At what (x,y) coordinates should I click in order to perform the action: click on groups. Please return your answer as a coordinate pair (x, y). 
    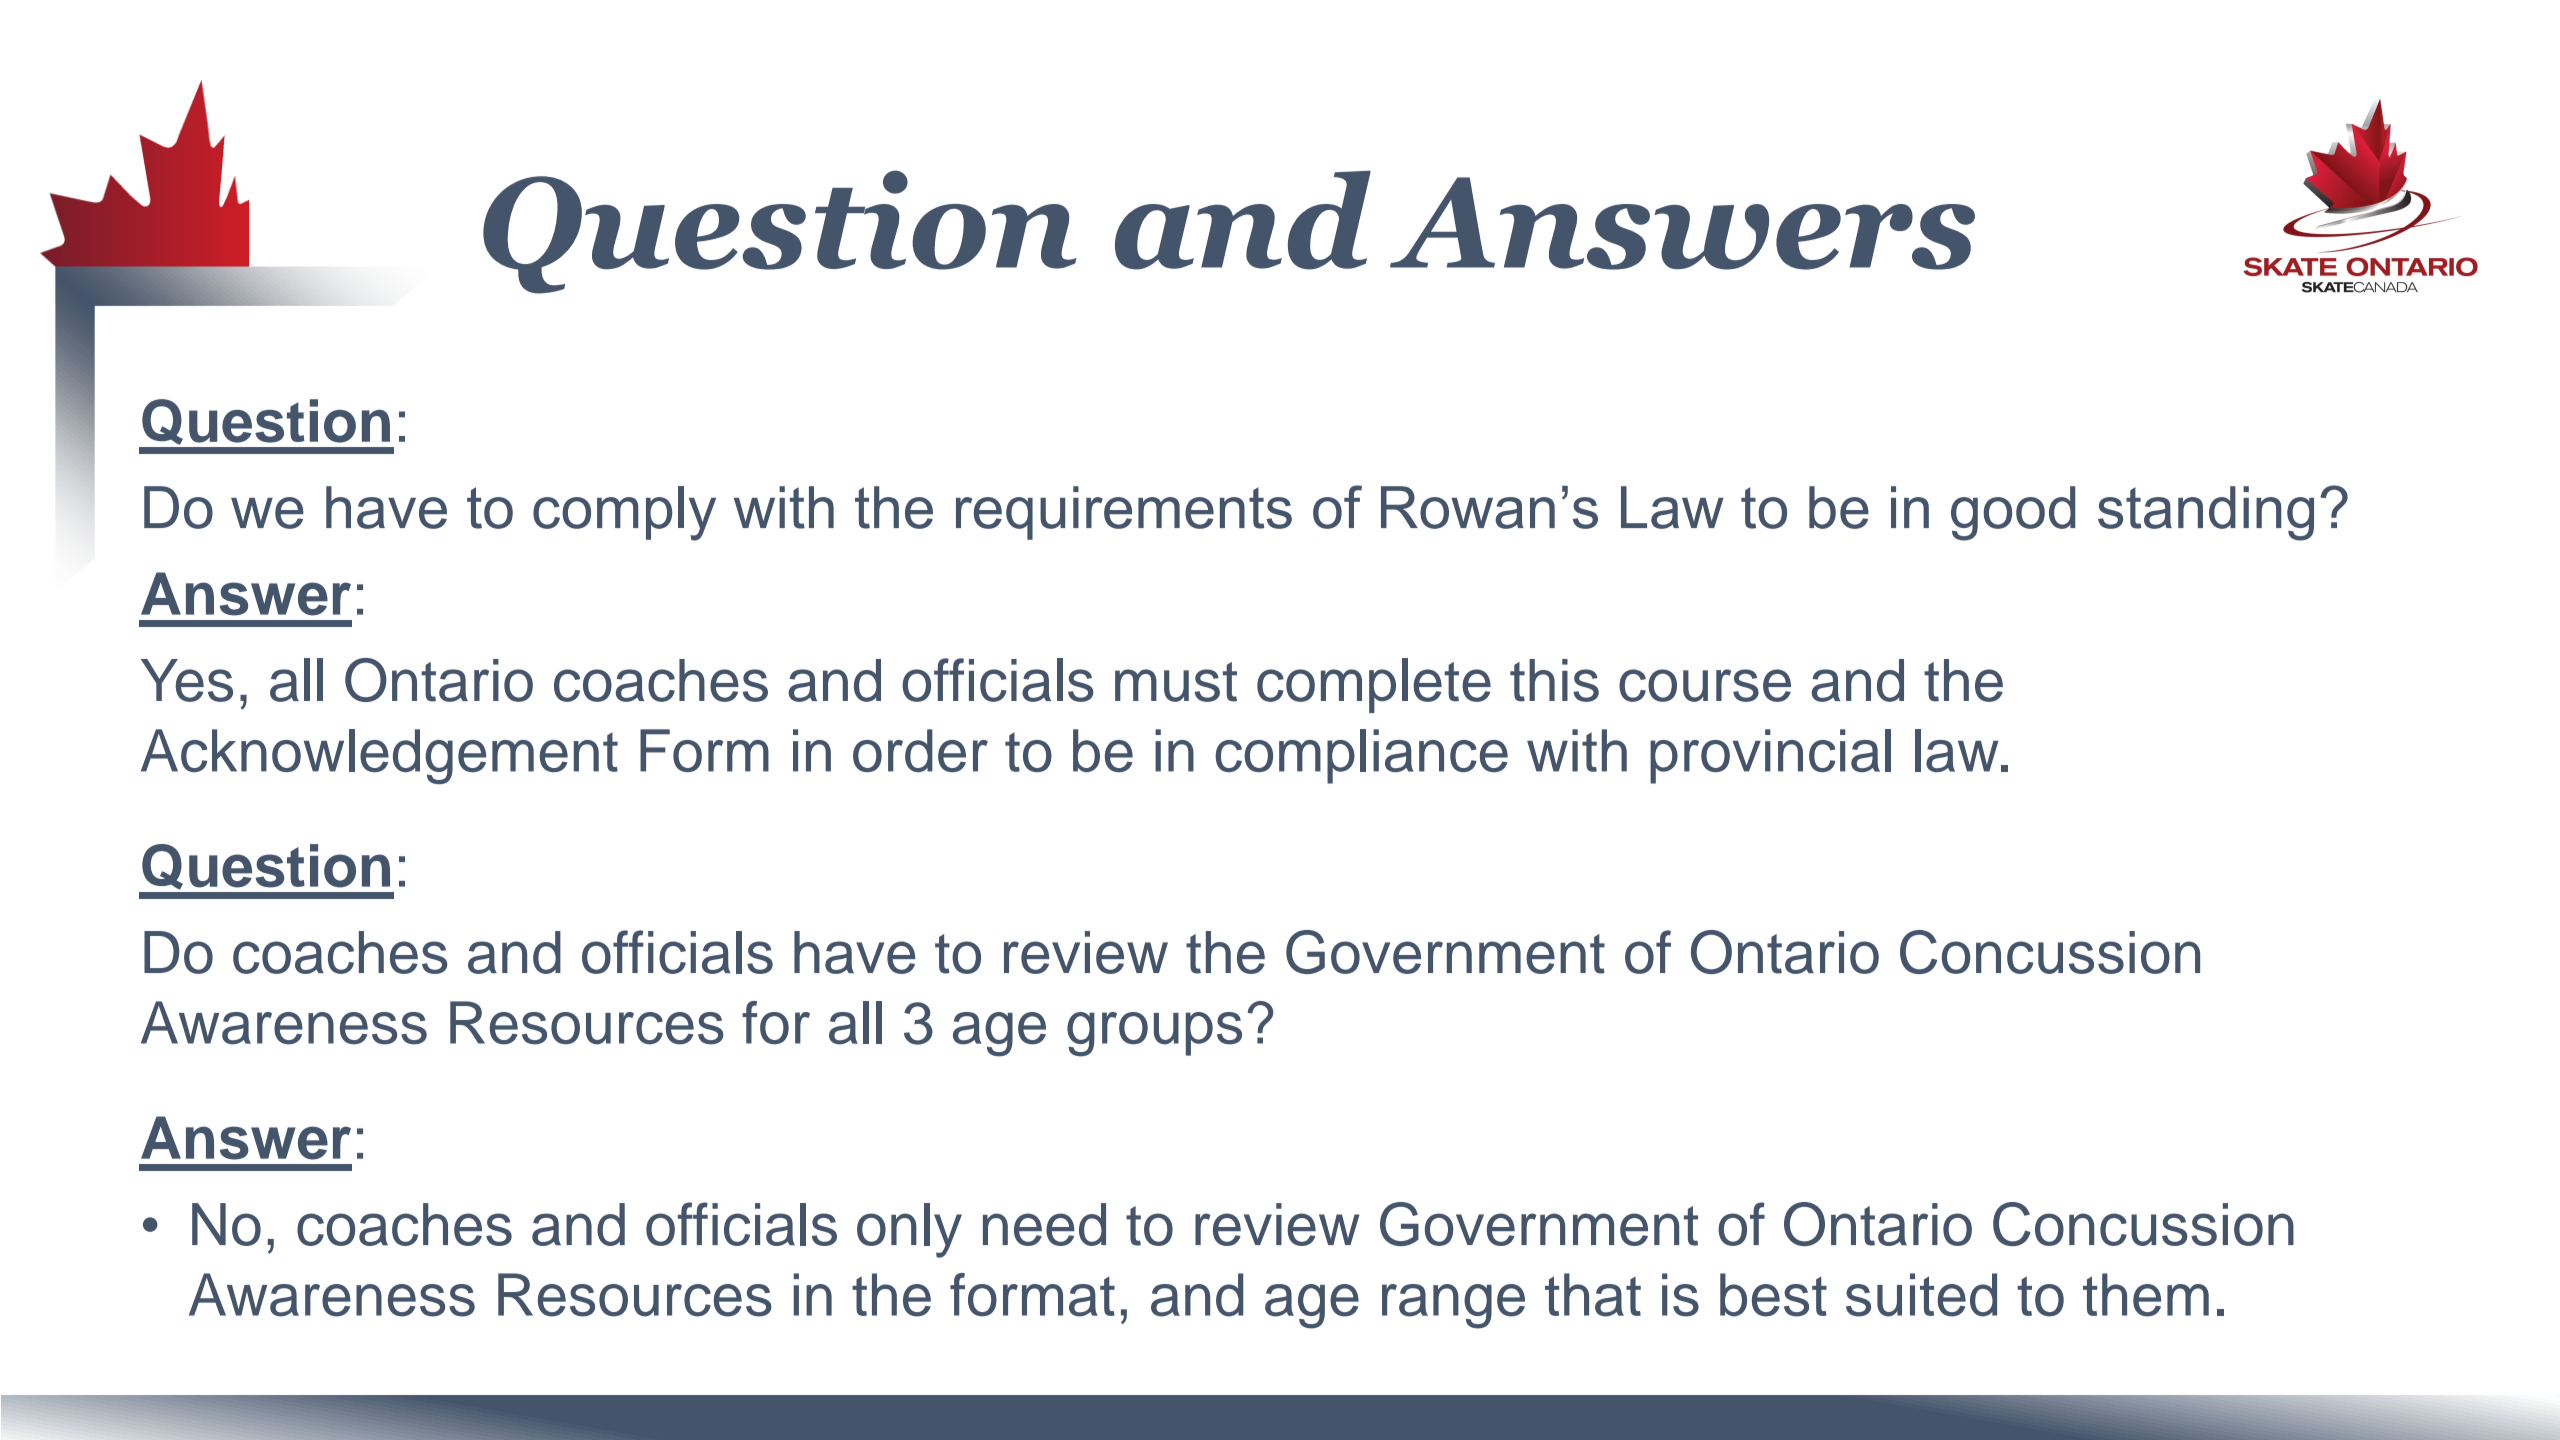
    Looking at the image, I should click on (1154, 1034).
